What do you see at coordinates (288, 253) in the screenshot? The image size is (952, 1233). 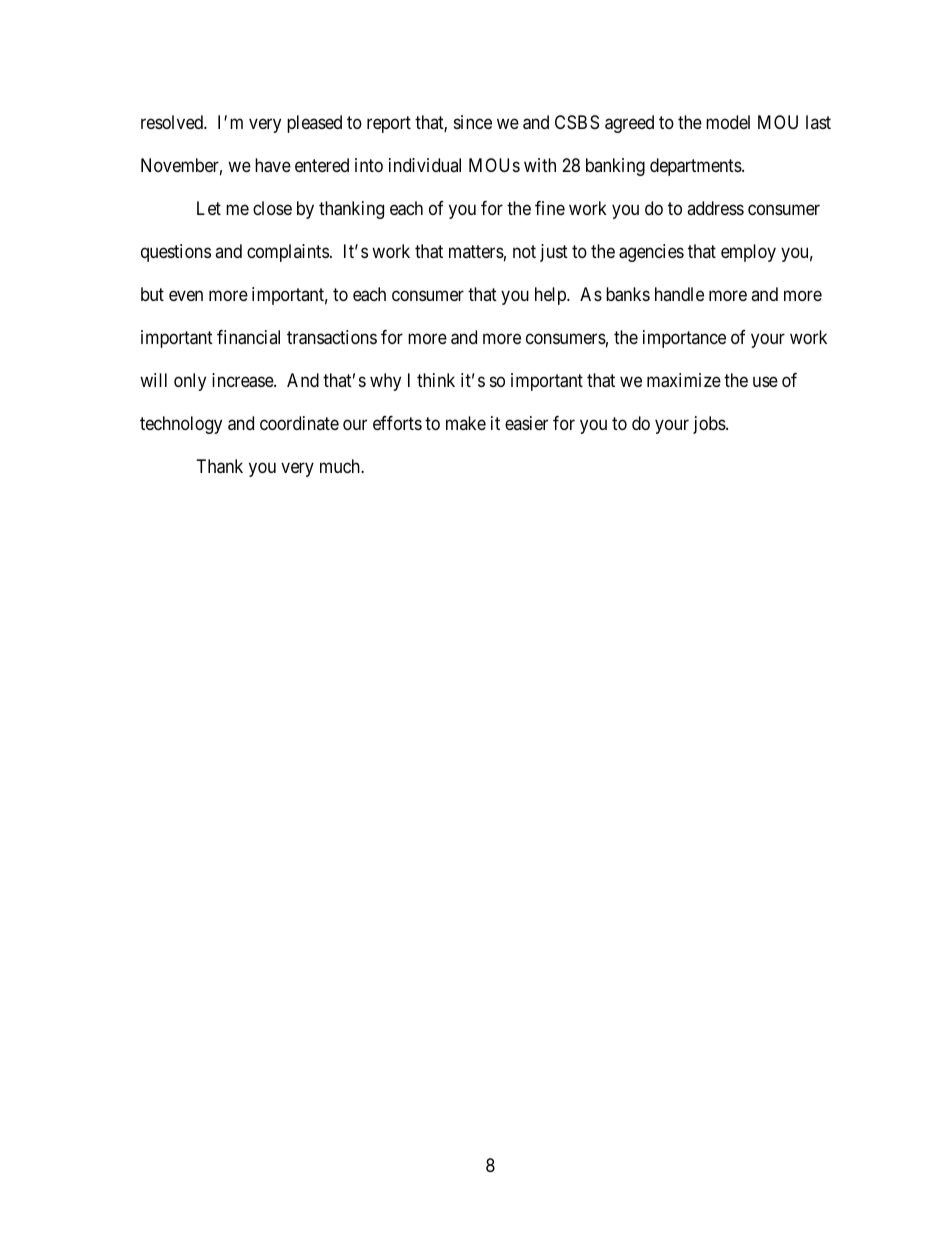 I see `complaints` at bounding box center [288, 253].
